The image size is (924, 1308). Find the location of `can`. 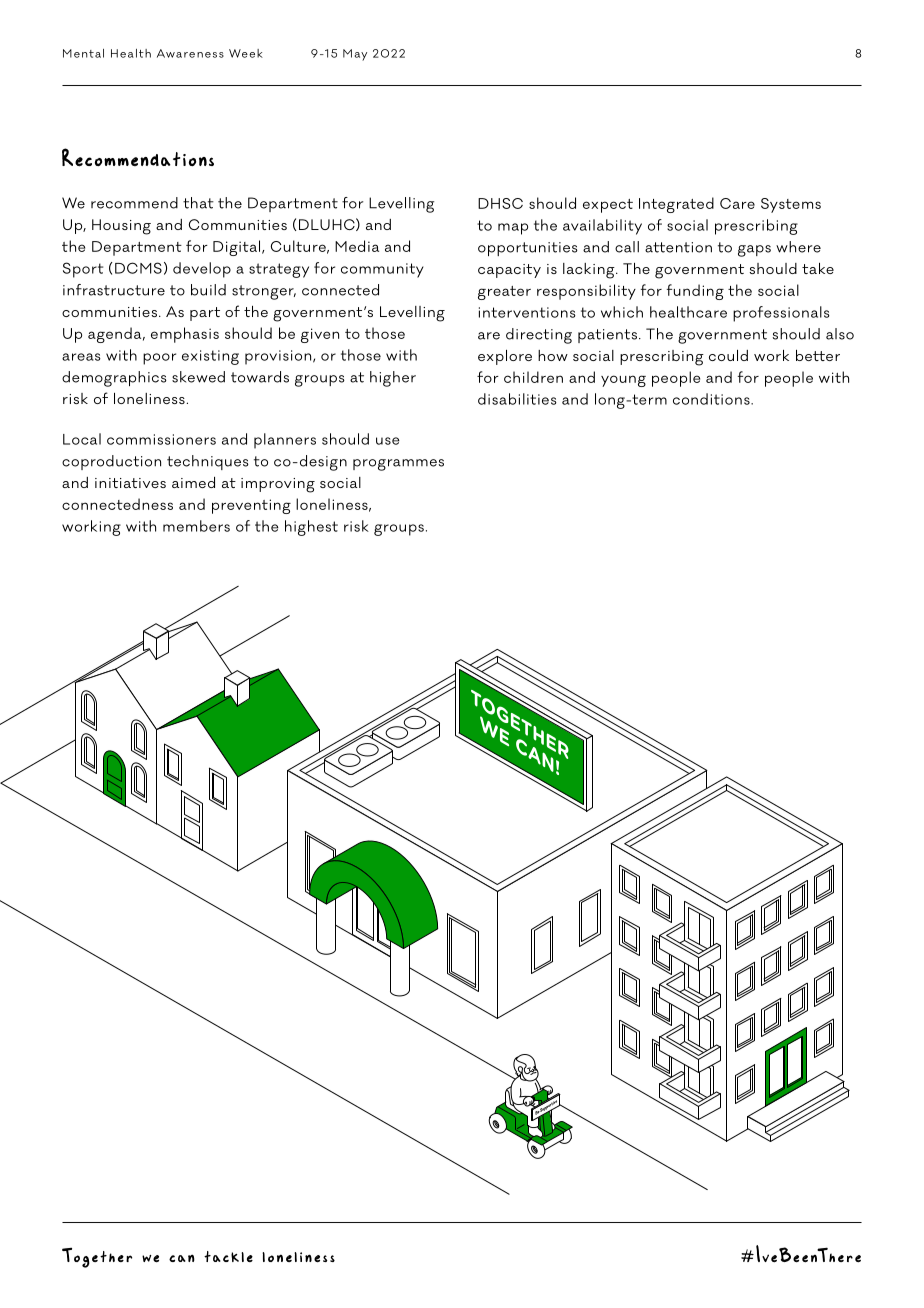

can is located at coordinates (182, 1258).
